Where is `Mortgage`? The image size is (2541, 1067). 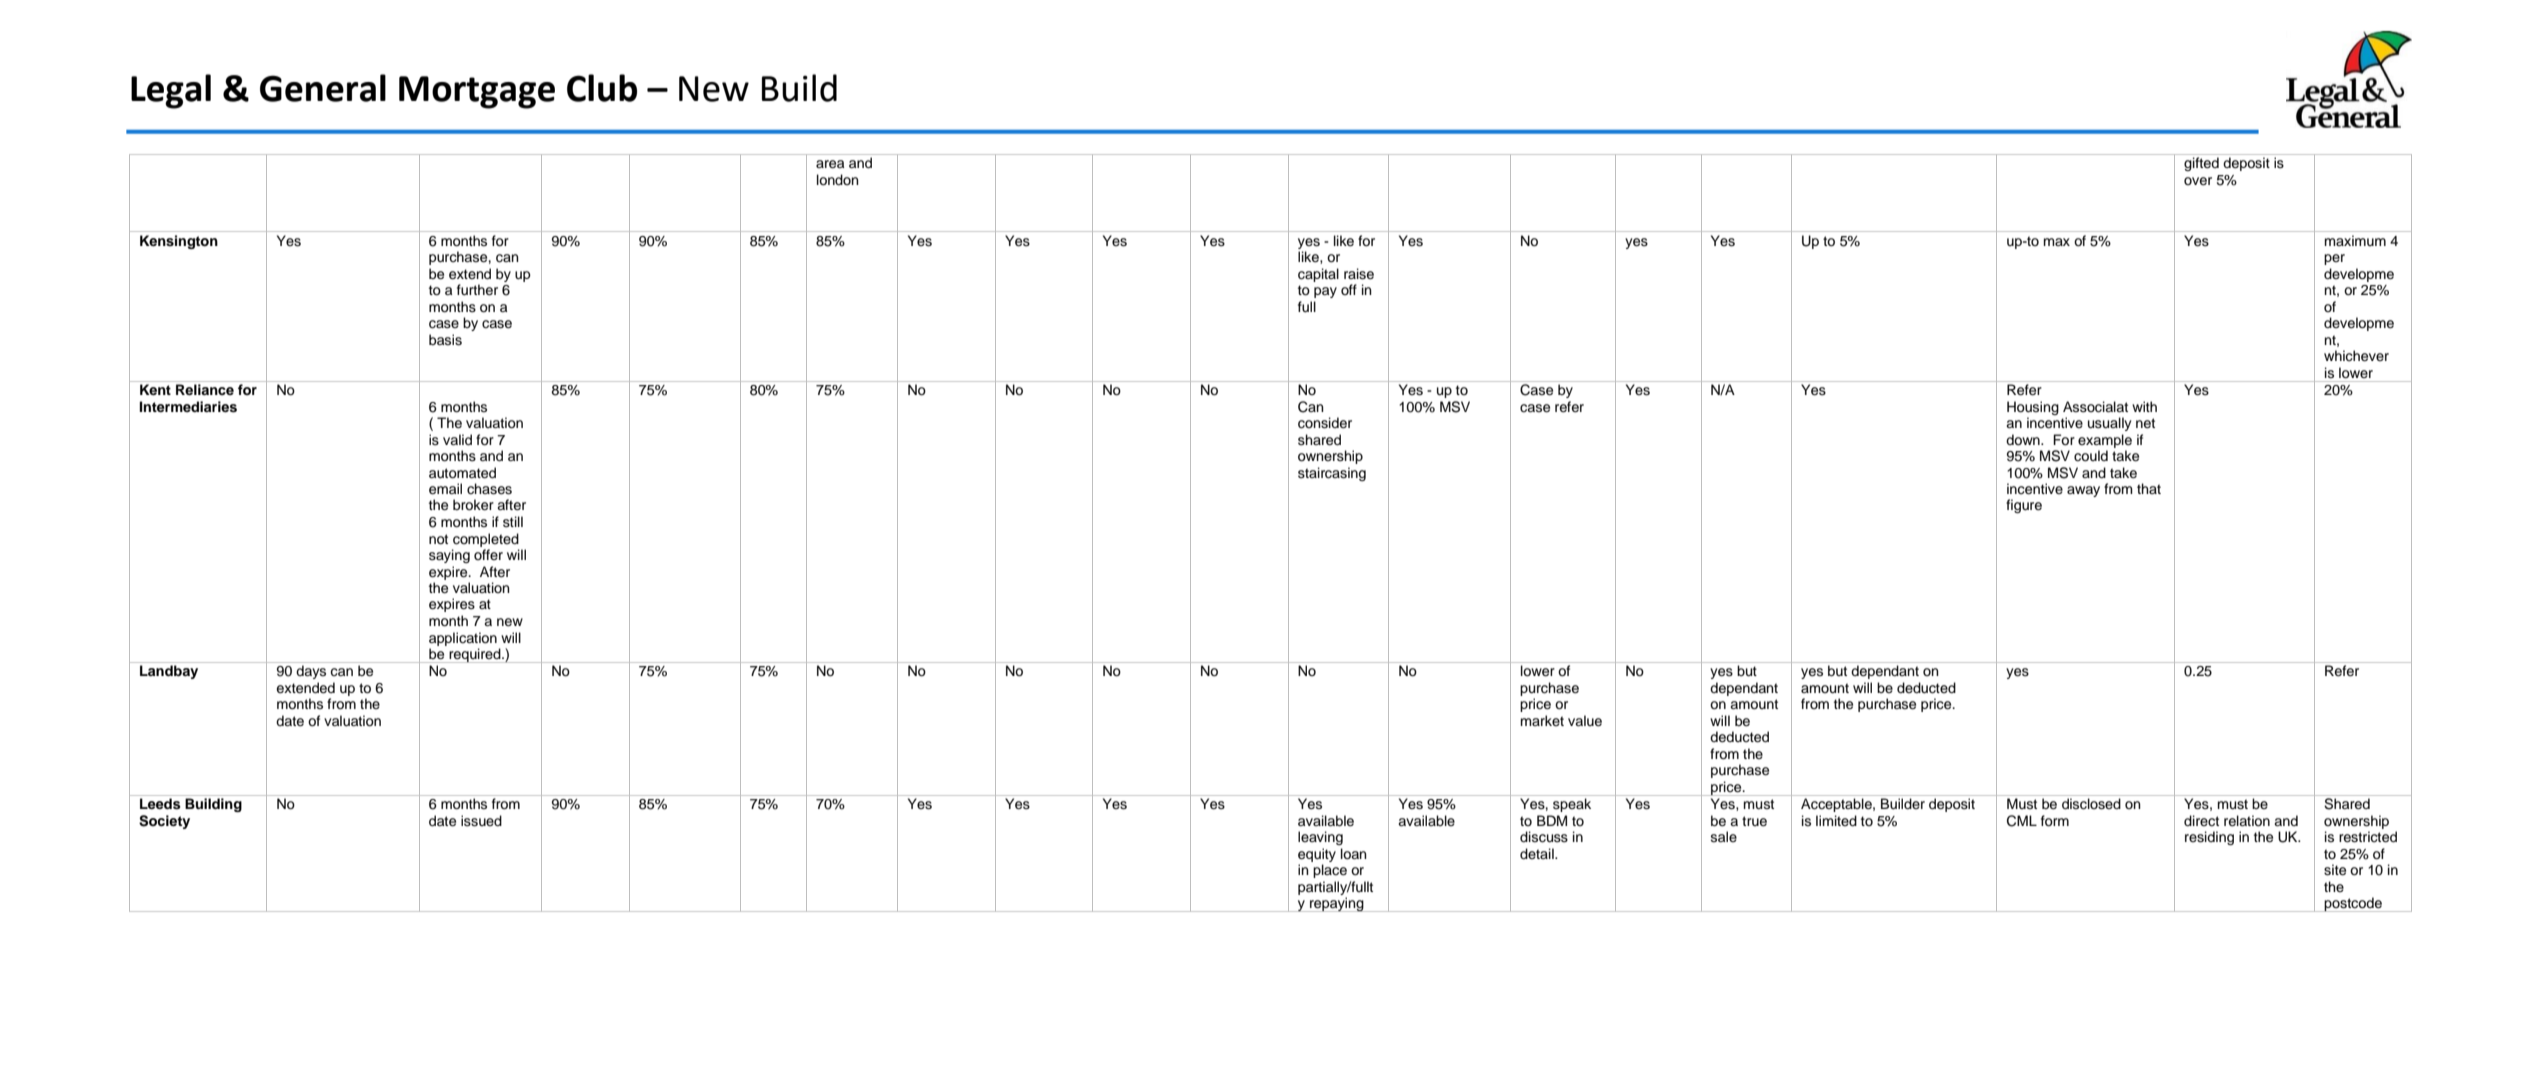
Mortgage is located at coordinates (477, 92).
